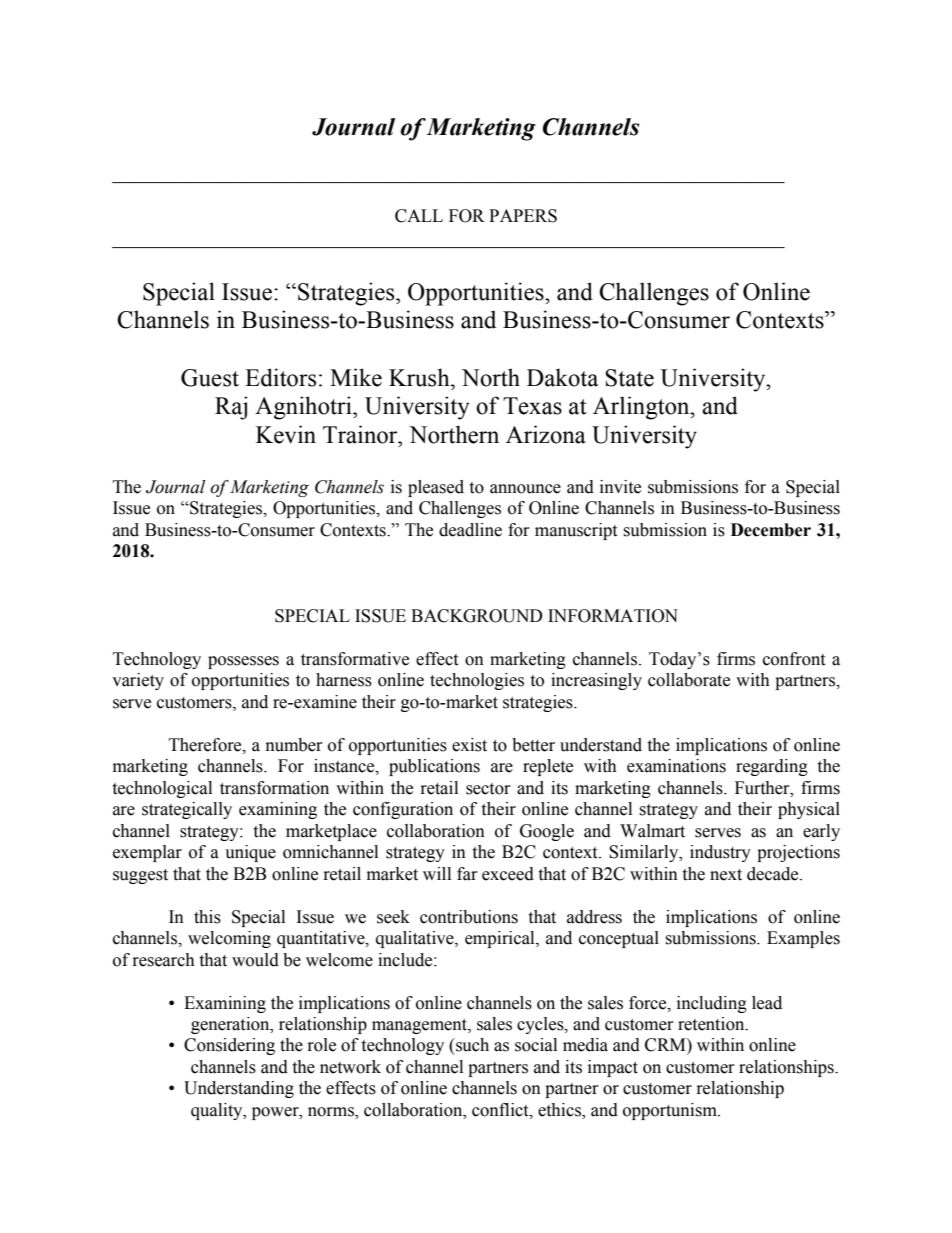  Describe the element at coordinates (523, 216) in the image. I see `PAPERS` at that location.
